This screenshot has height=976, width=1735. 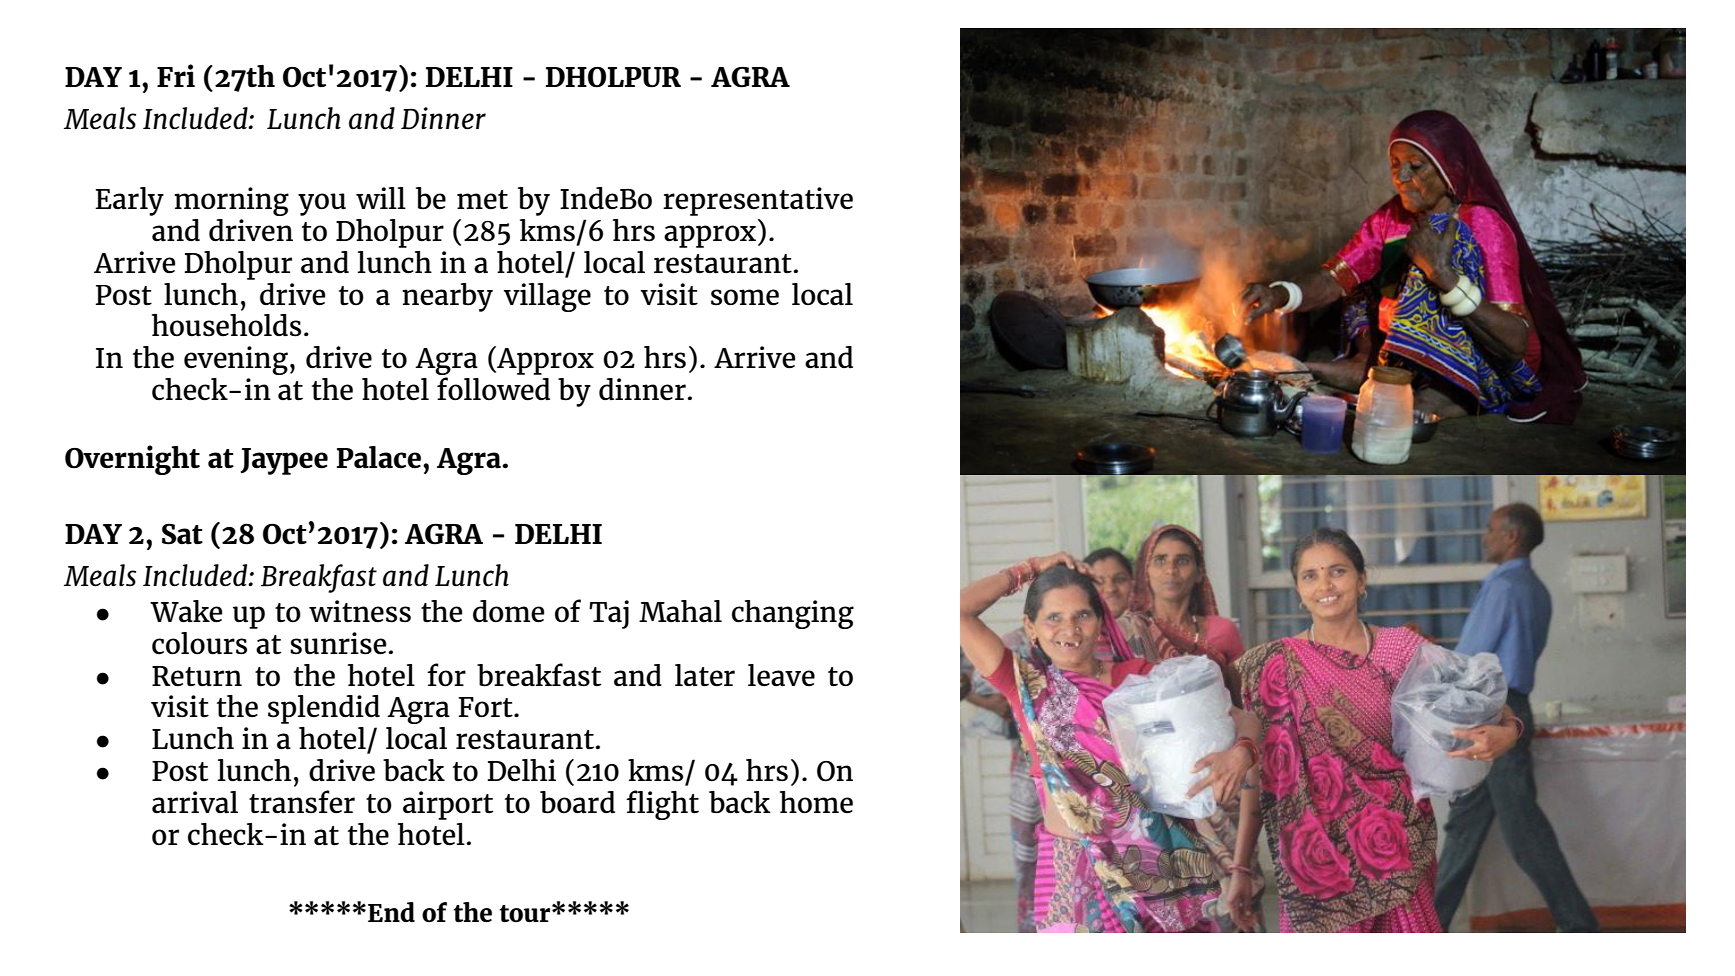 What do you see at coordinates (680, 611) in the screenshot?
I see `Mahal` at bounding box center [680, 611].
